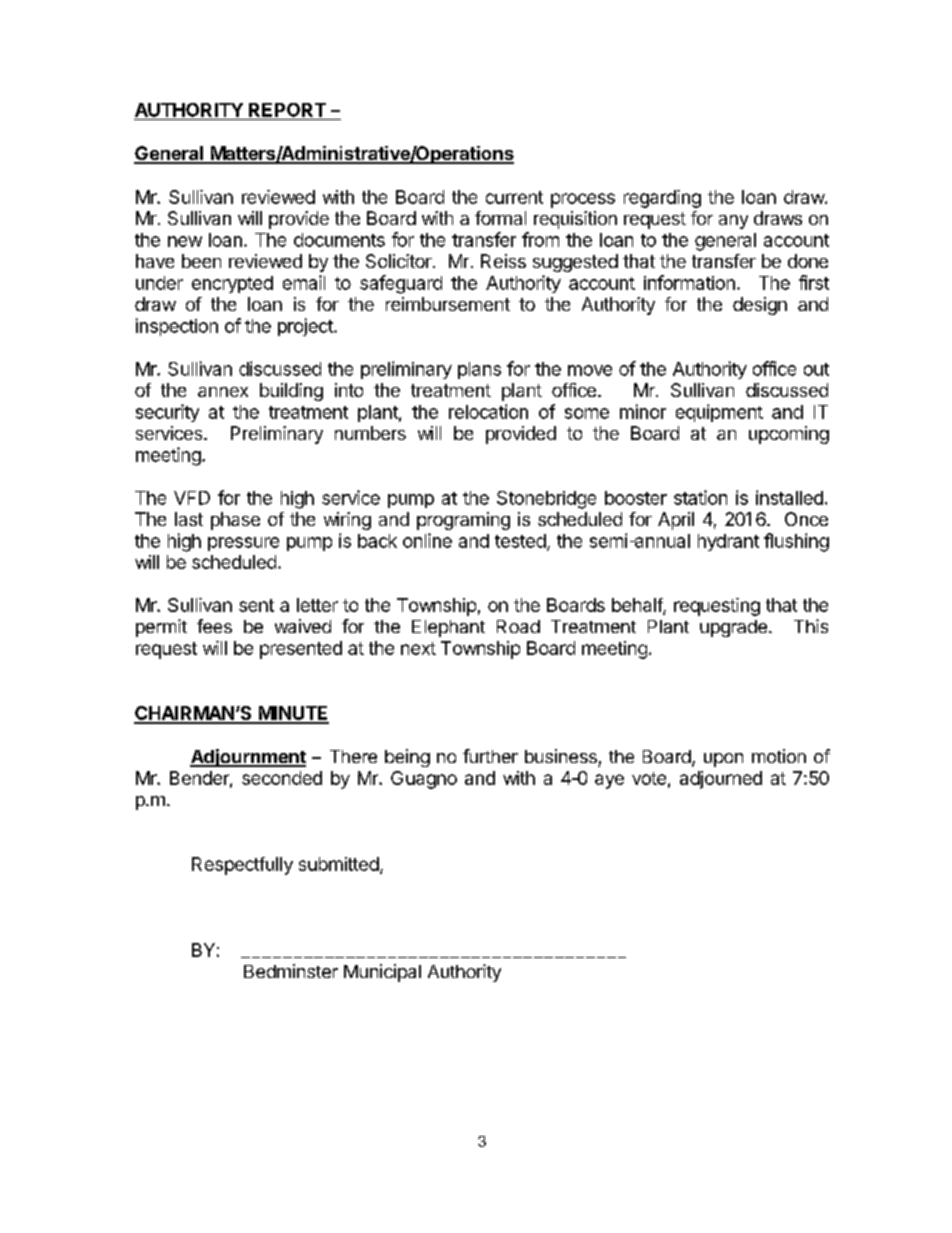 The height and width of the screenshot is (1233, 952). I want to click on fees, so click(214, 626).
